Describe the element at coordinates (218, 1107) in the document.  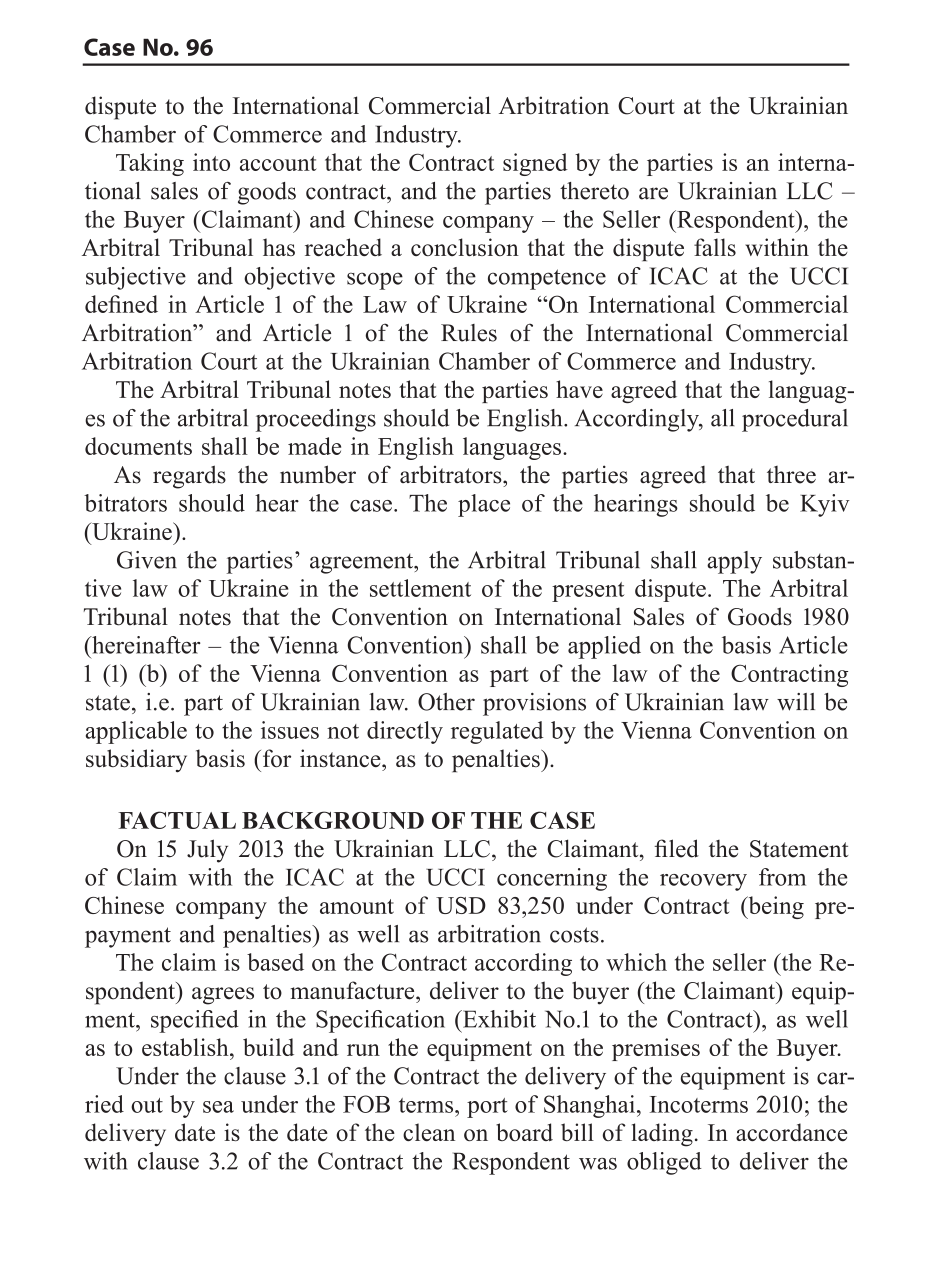
I see `sea` at that location.
